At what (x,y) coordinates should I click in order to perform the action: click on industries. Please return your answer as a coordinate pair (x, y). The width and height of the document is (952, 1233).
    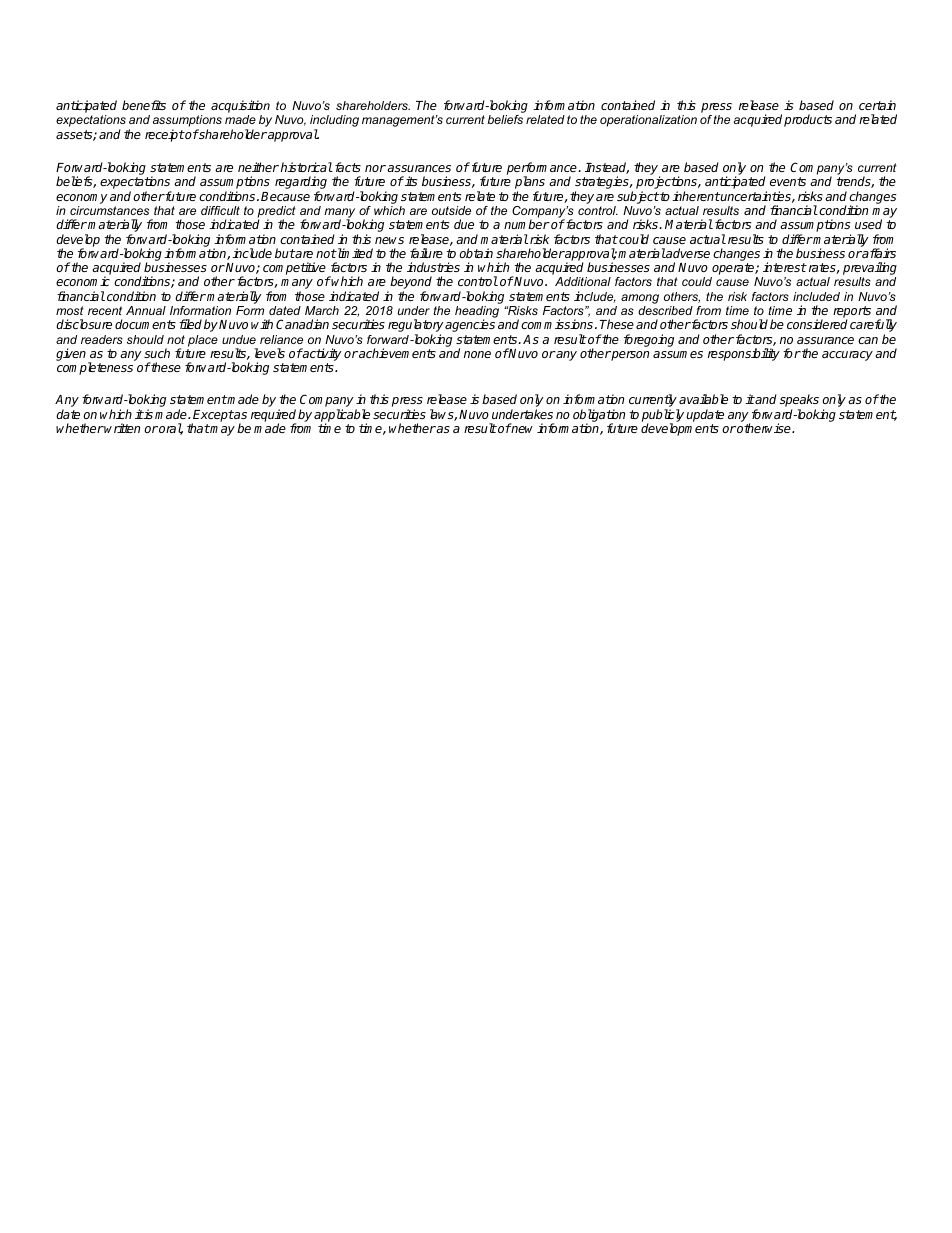
    Looking at the image, I should click on (433, 267).
